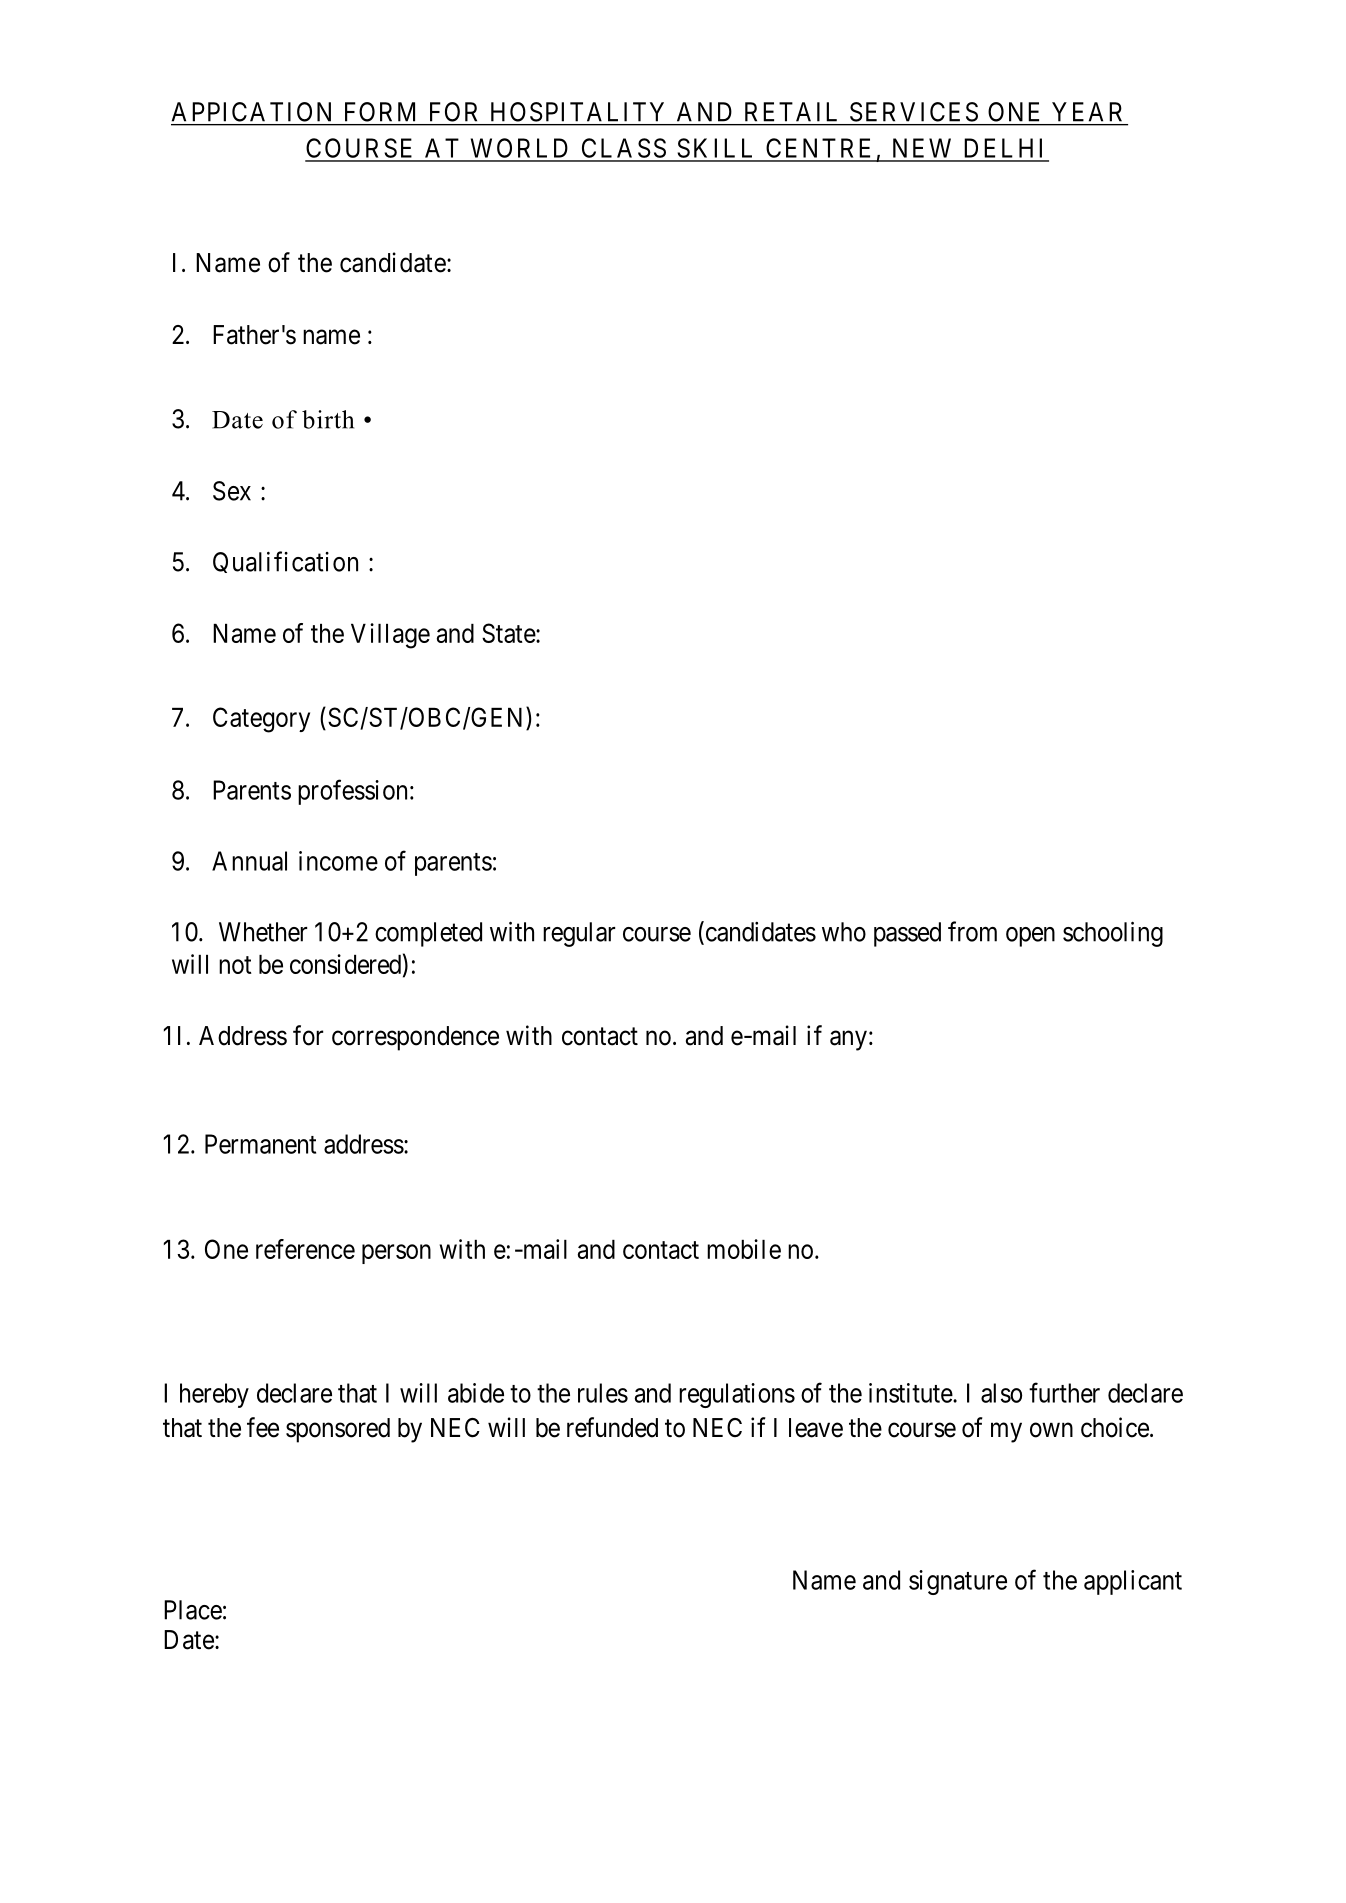  I want to click on refunded, so click(612, 1427).
